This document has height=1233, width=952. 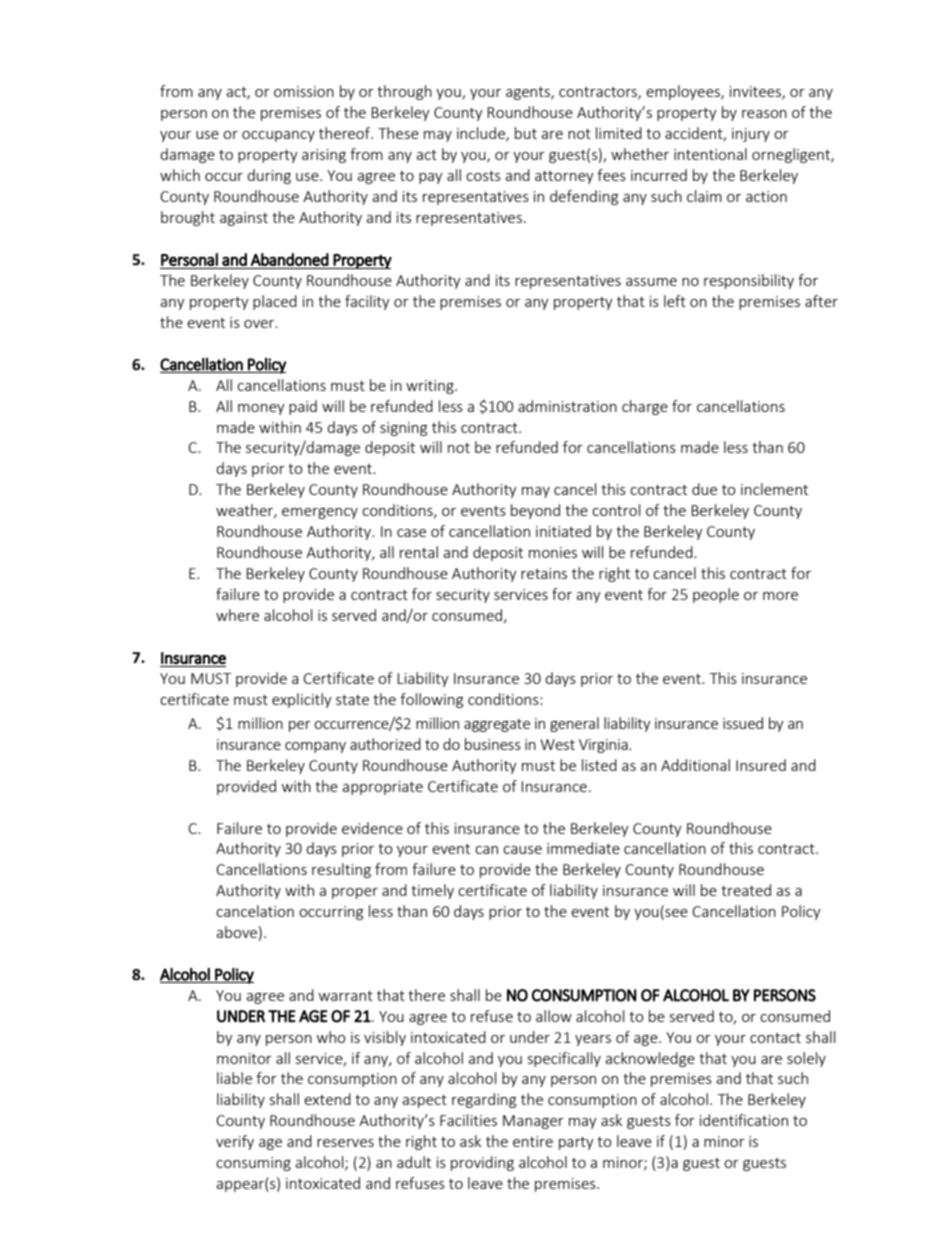 I want to click on writing, so click(x=431, y=387).
